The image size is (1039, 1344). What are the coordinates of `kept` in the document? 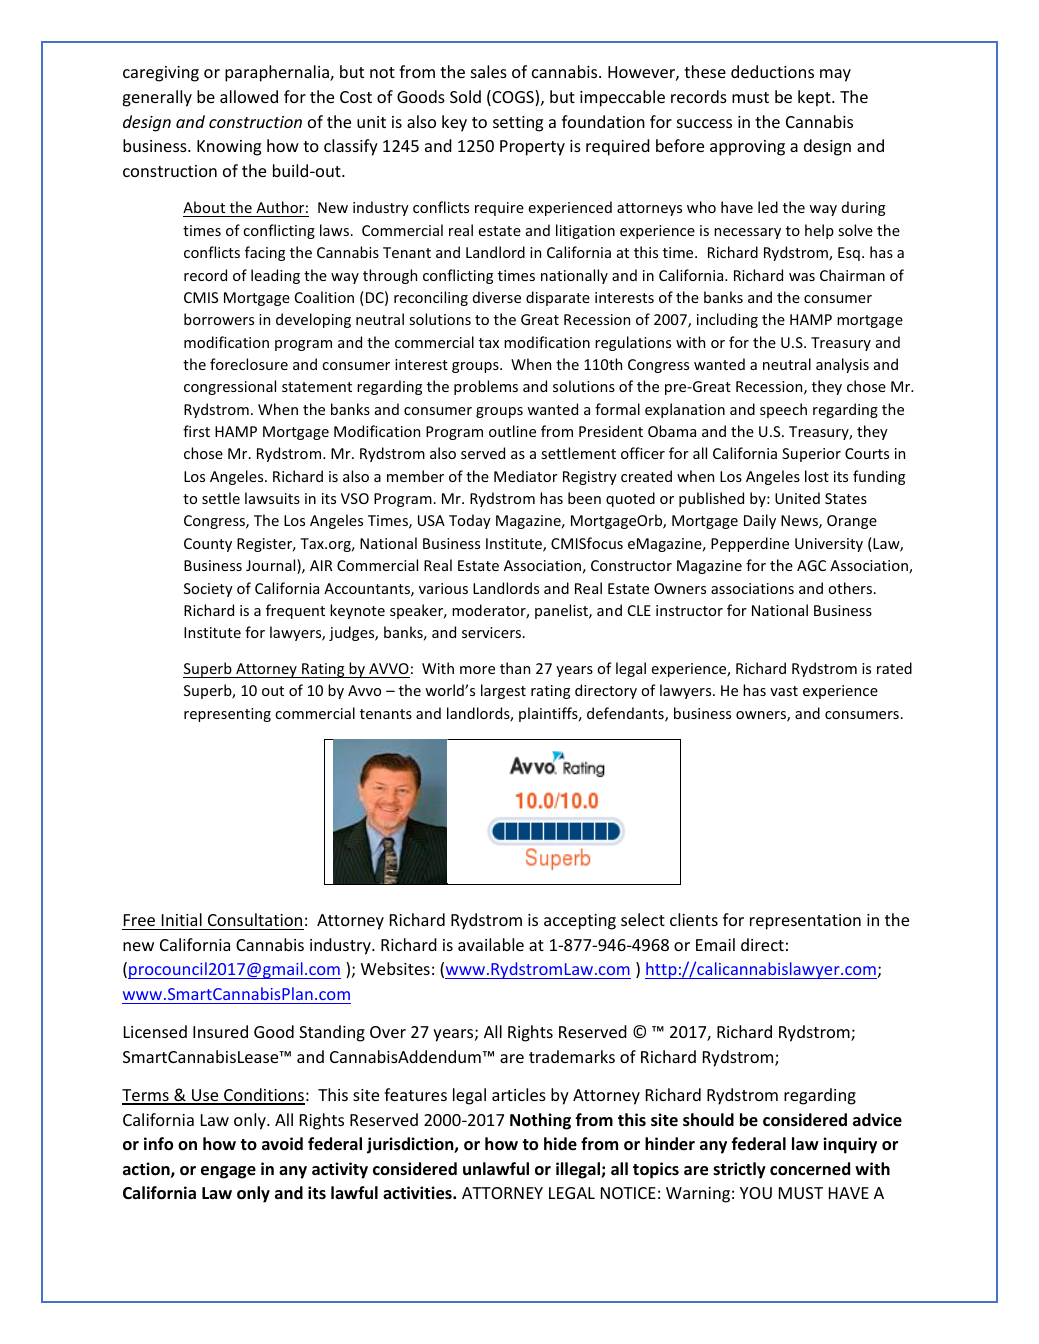 It's located at (815, 98).
